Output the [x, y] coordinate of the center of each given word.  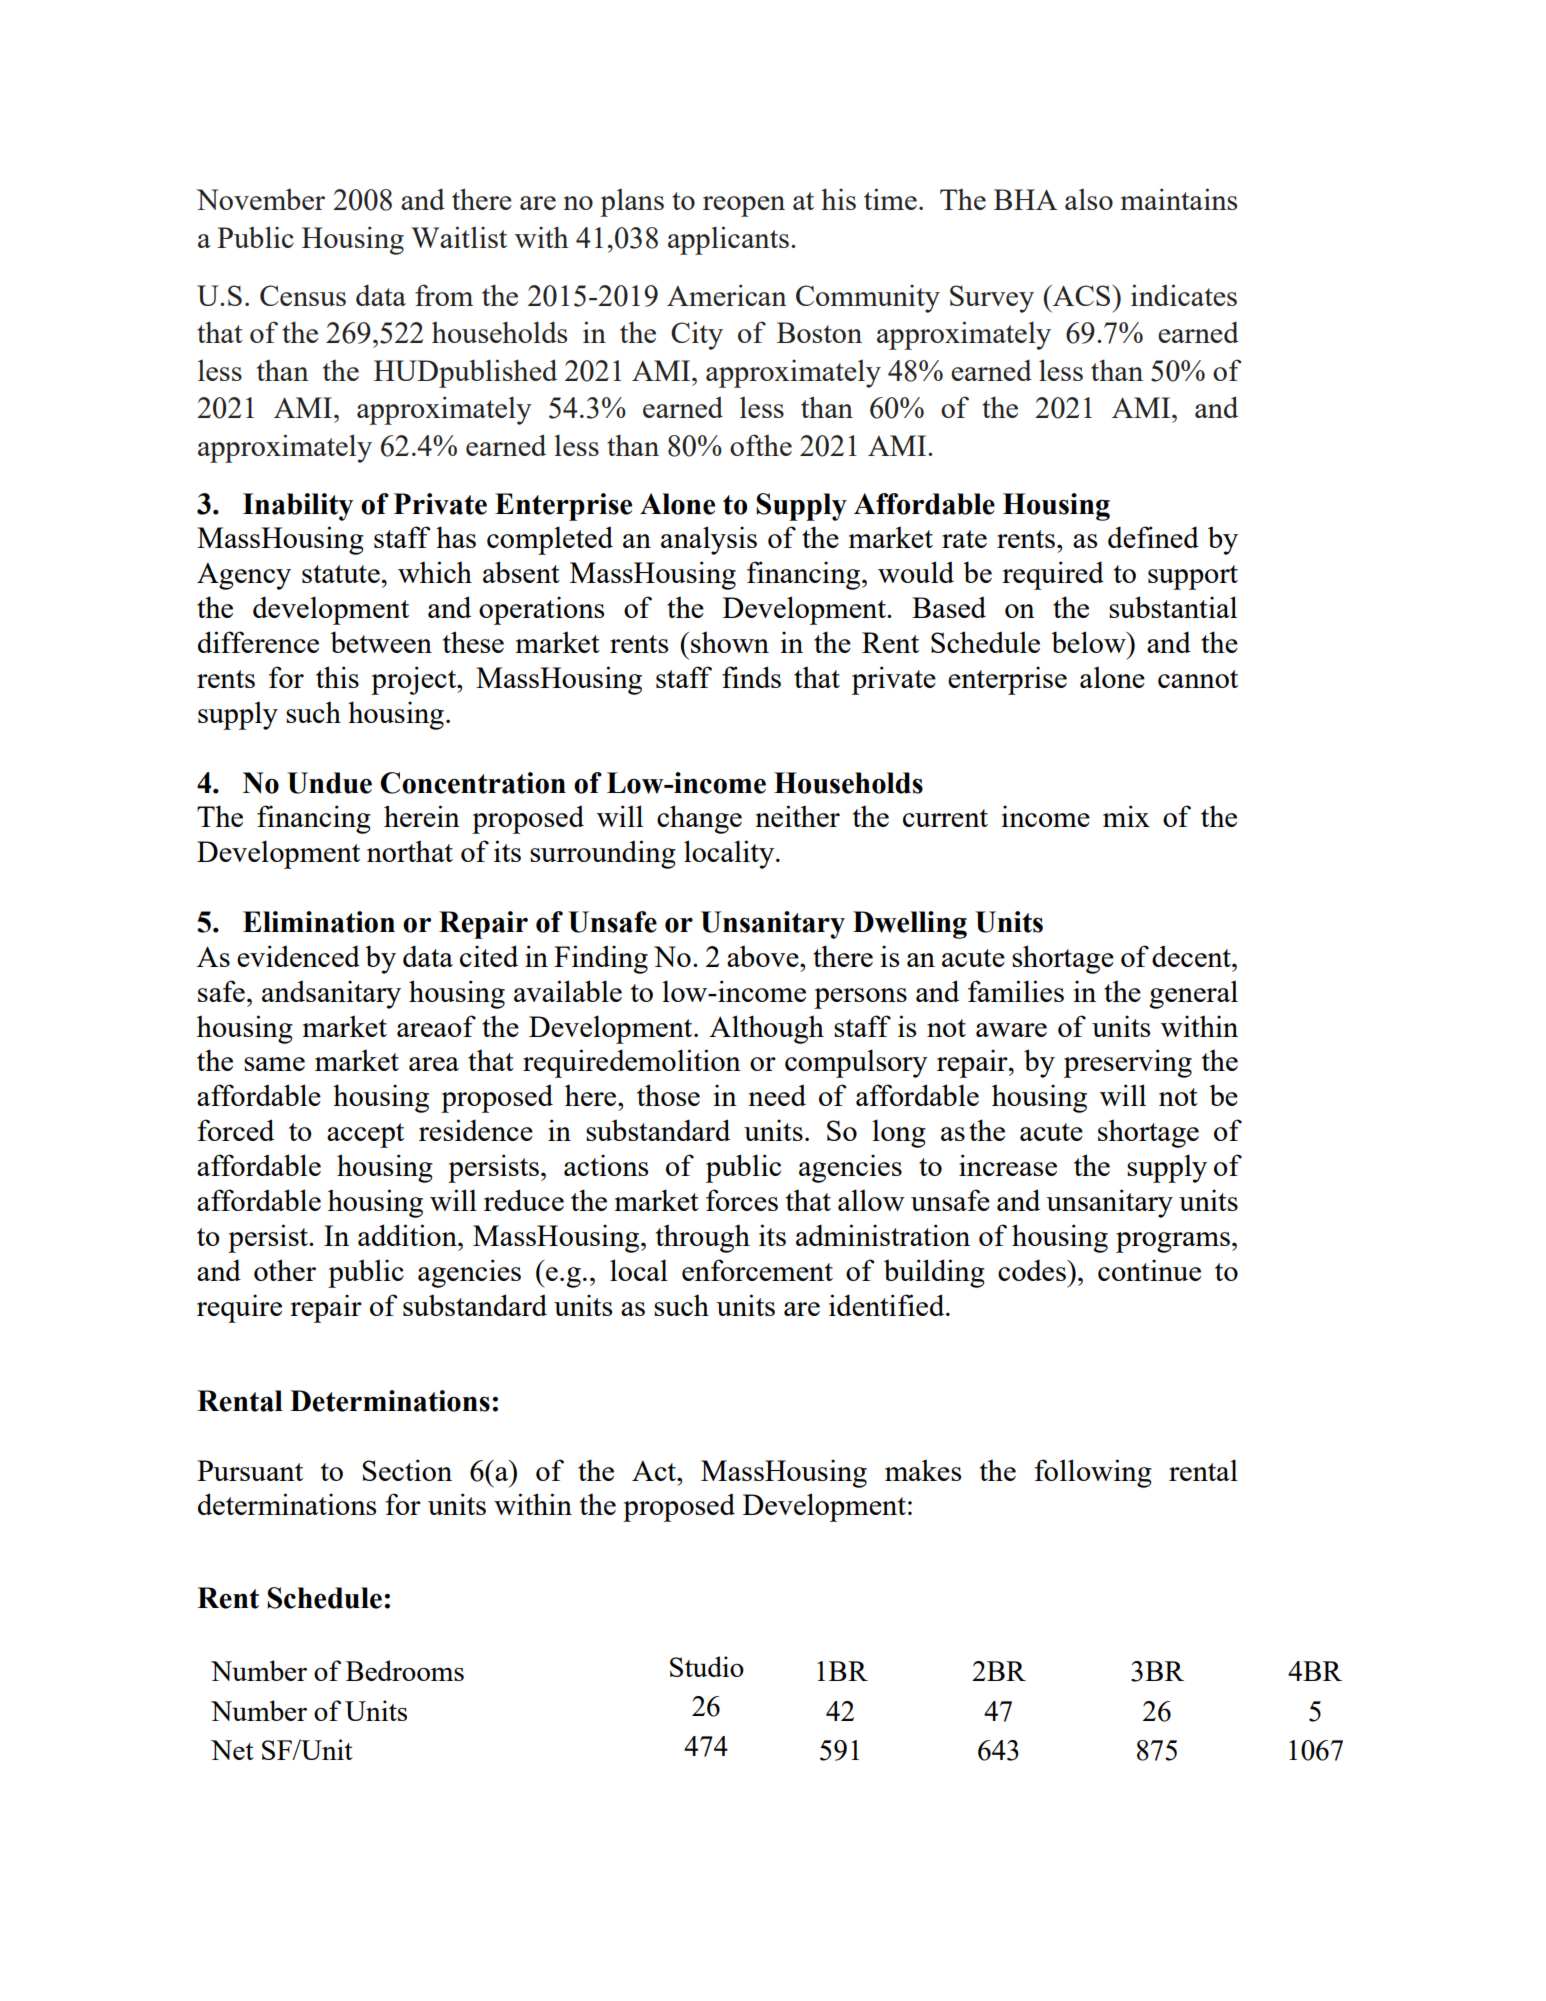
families [1016, 991]
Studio [707, 1666]
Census [303, 295]
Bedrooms [405, 1670]
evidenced [298, 956]
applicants [728, 240]
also [1089, 199]
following [1093, 1473]
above [764, 956]
